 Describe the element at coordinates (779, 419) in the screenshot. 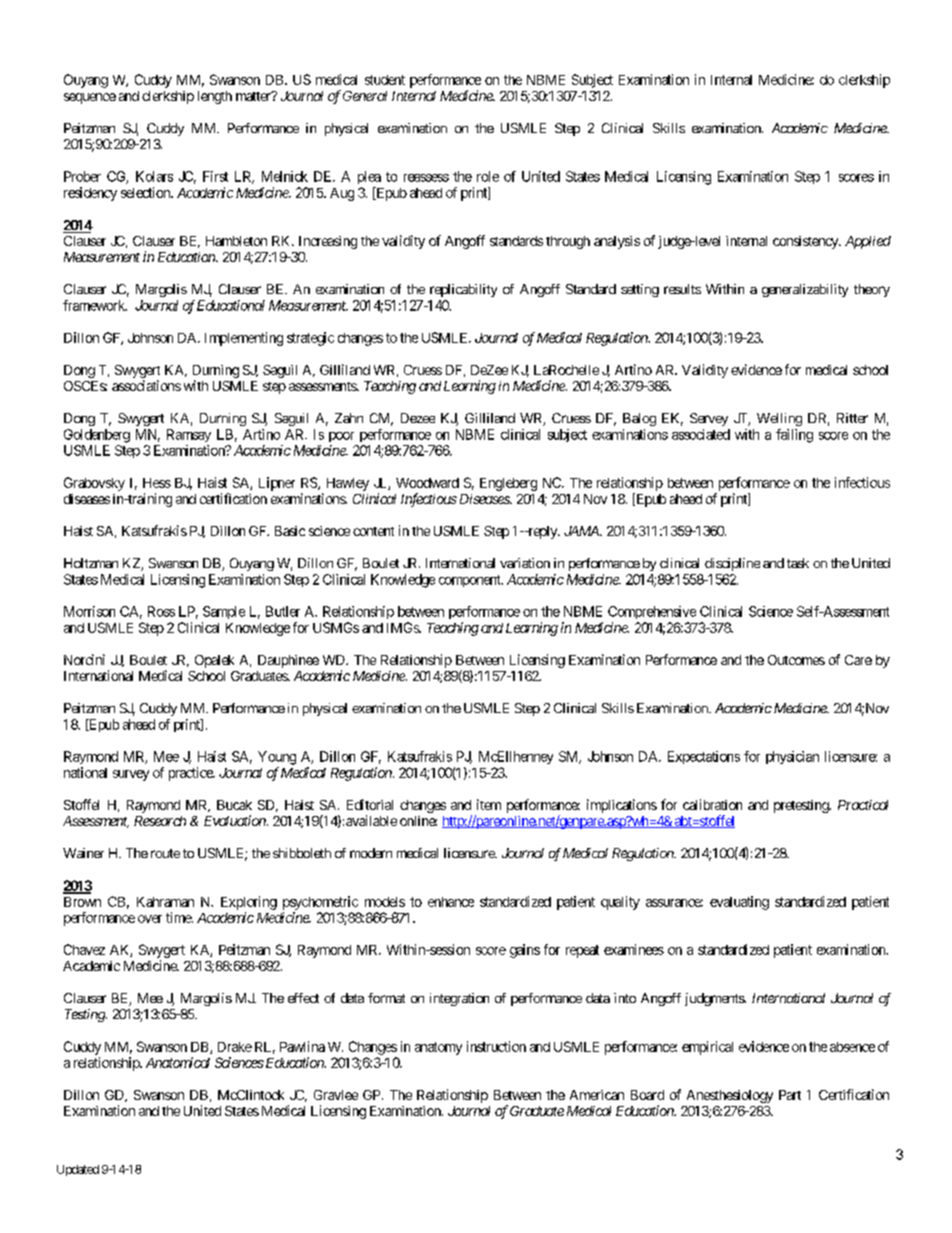

I see `Welling` at that location.
